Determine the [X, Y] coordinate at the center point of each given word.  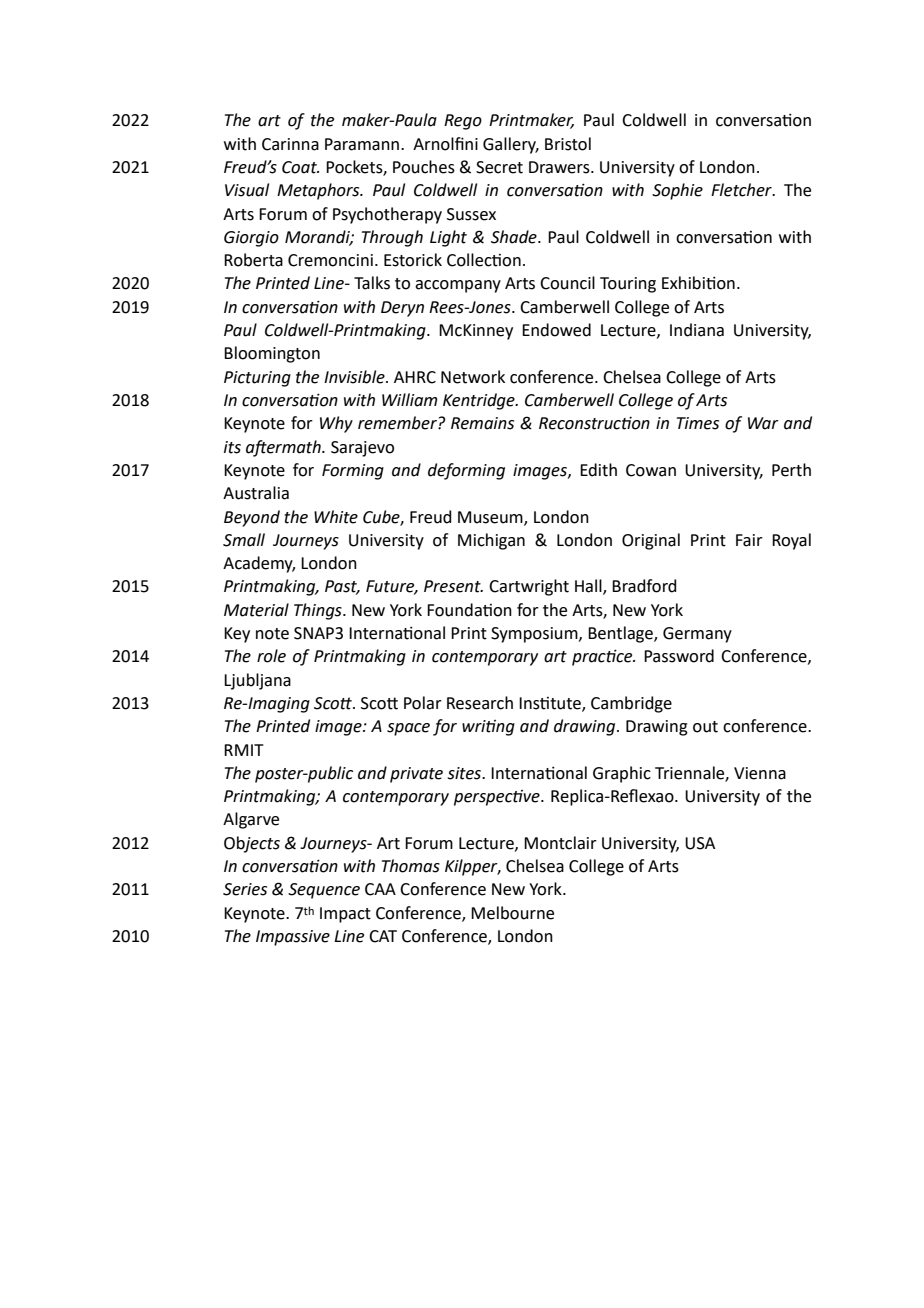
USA [700, 843]
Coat [300, 167]
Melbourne [512, 913]
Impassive [293, 938]
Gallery [511, 145]
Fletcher [742, 190]
